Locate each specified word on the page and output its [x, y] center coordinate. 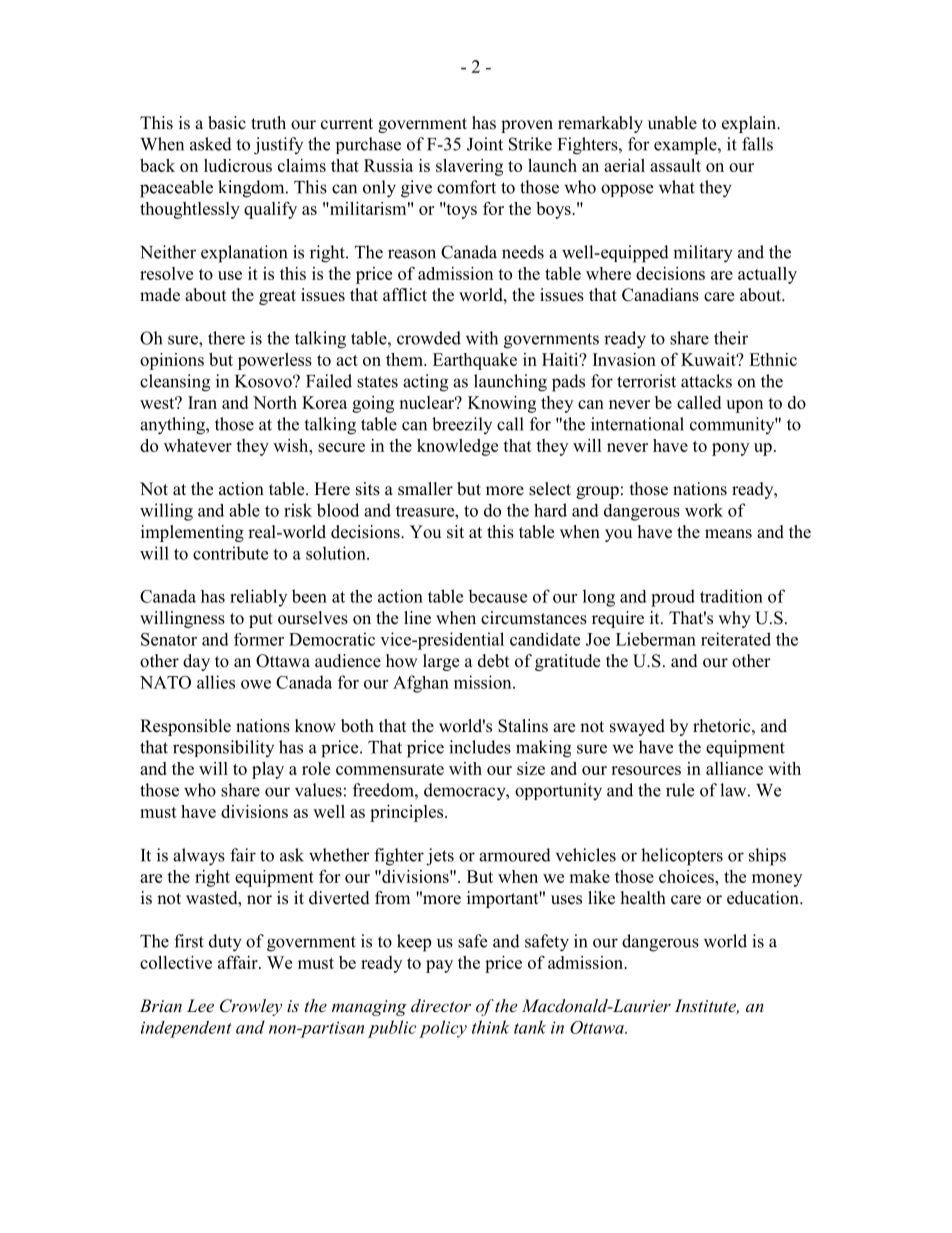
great [277, 297]
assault [675, 165]
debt [493, 661]
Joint [485, 144]
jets [440, 857]
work [704, 510]
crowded [429, 338]
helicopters [682, 857]
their [731, 338]
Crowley [251, 1007]
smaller [425, 489]
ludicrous [238, 165]
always [199, 857]
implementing [192, 533]
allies [216, 682]
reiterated [736, 639]
